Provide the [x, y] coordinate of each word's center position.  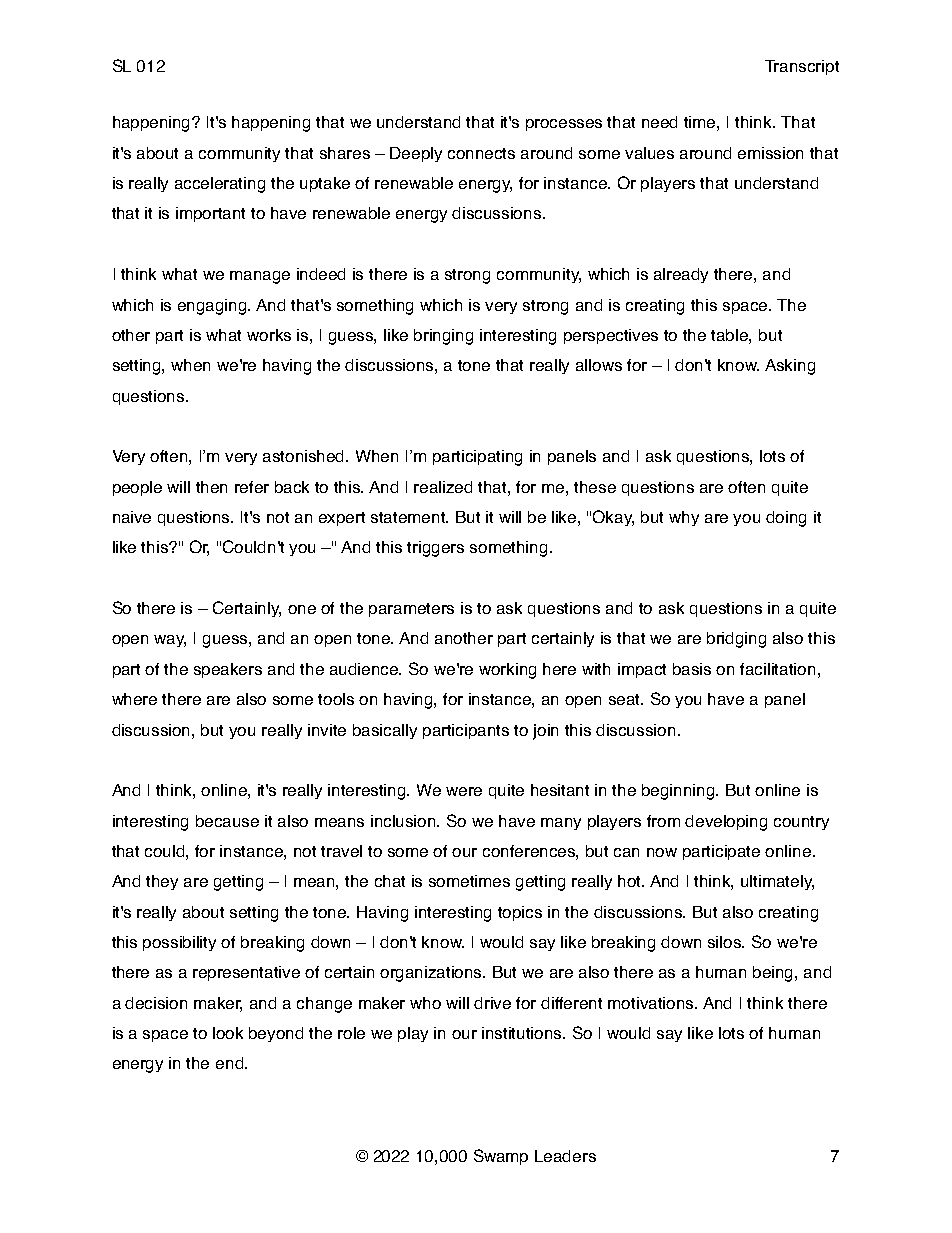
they [162, 882]
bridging [736, 640]
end [231, 1063]
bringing [443, 337]
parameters [411, 610]
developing [726, 823]
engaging [213, 307]
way [170, 641]
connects [481, 153]
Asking [790, 367]
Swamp [501, 1157]
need [659, 122]
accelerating [220, 185]
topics [520, 913]
